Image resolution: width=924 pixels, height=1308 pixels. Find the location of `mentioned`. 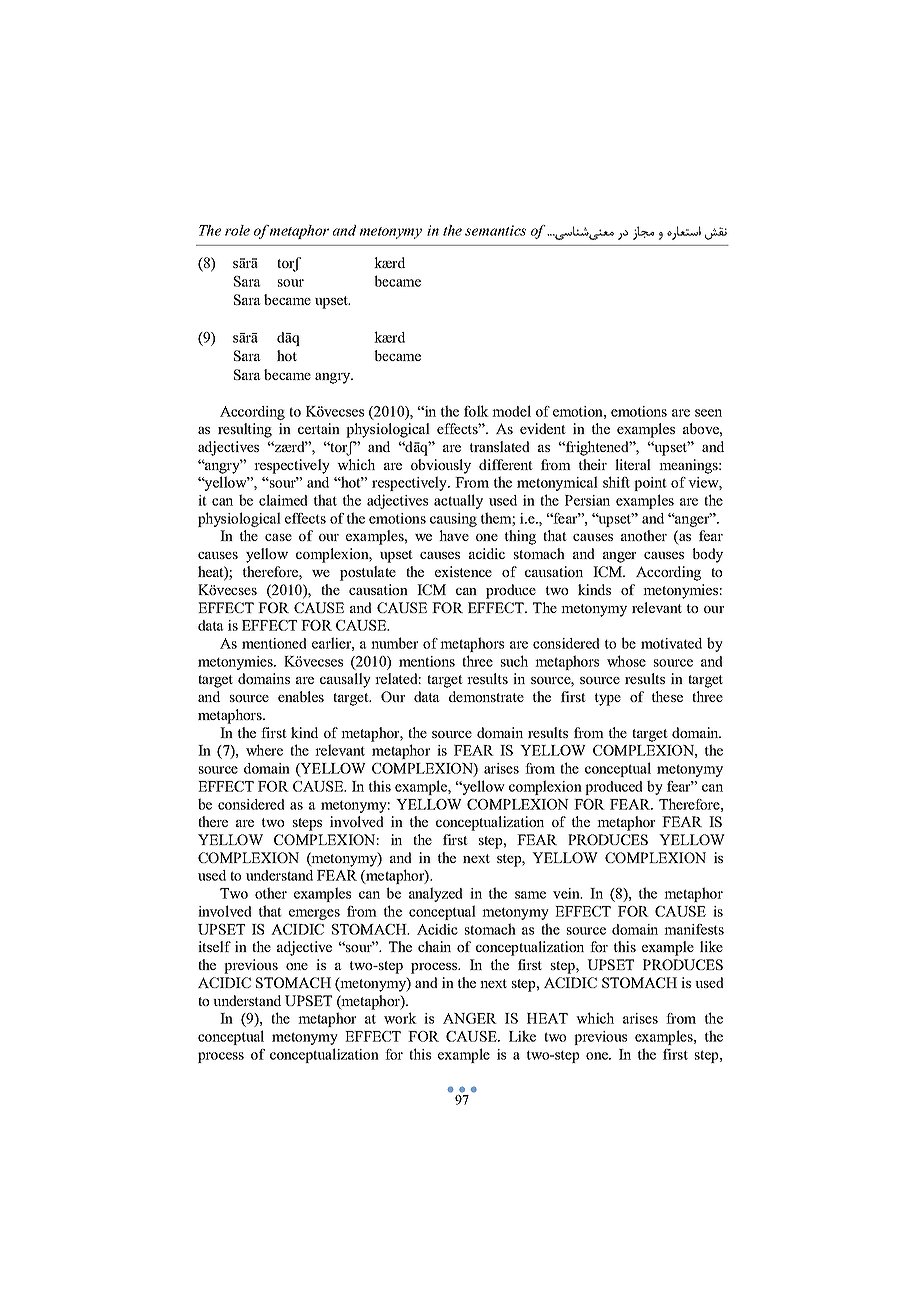

mentioned is located at coordinates (274, 643).
